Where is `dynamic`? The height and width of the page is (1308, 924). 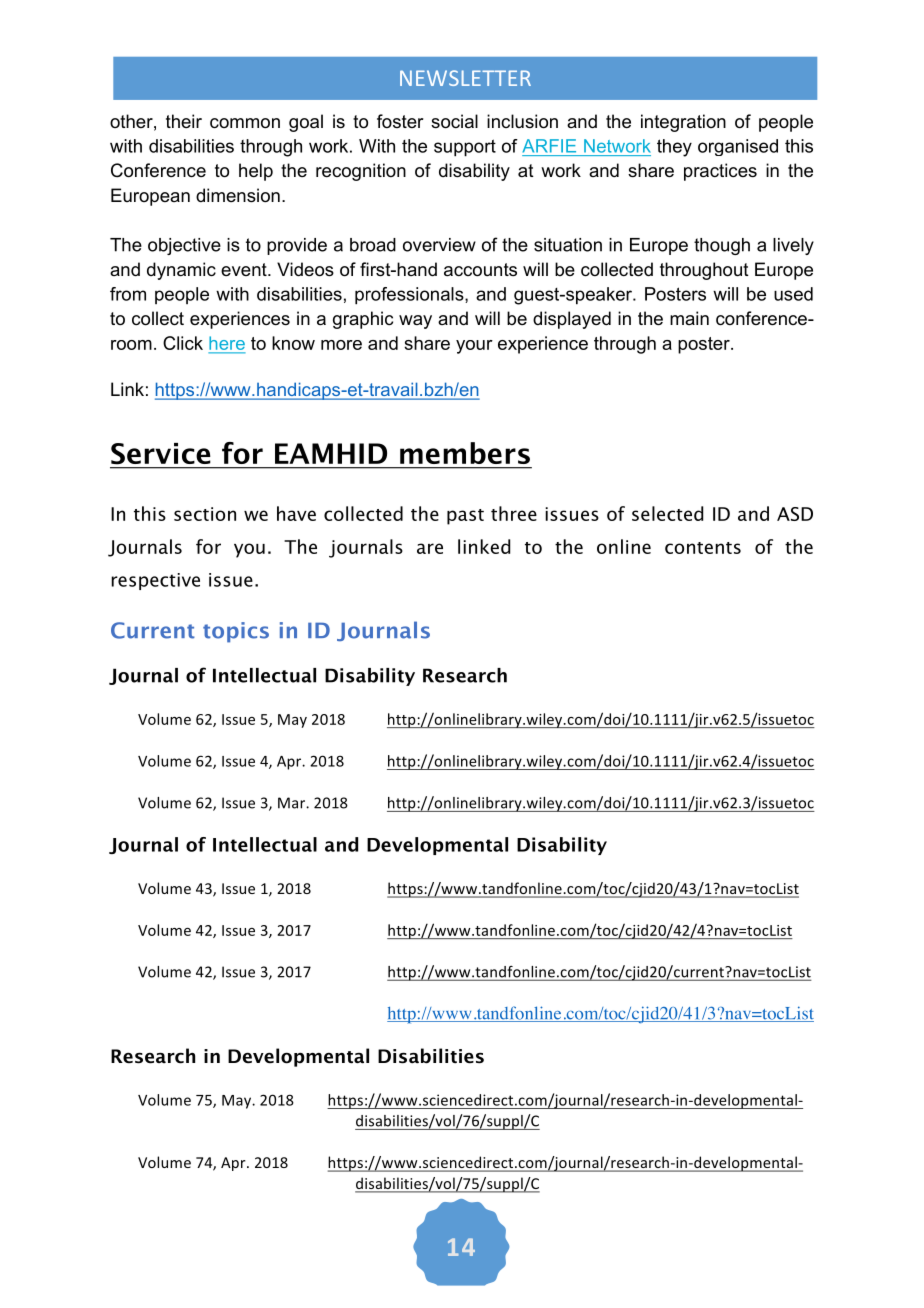 dynamic is located at coordinates (181, 271).
